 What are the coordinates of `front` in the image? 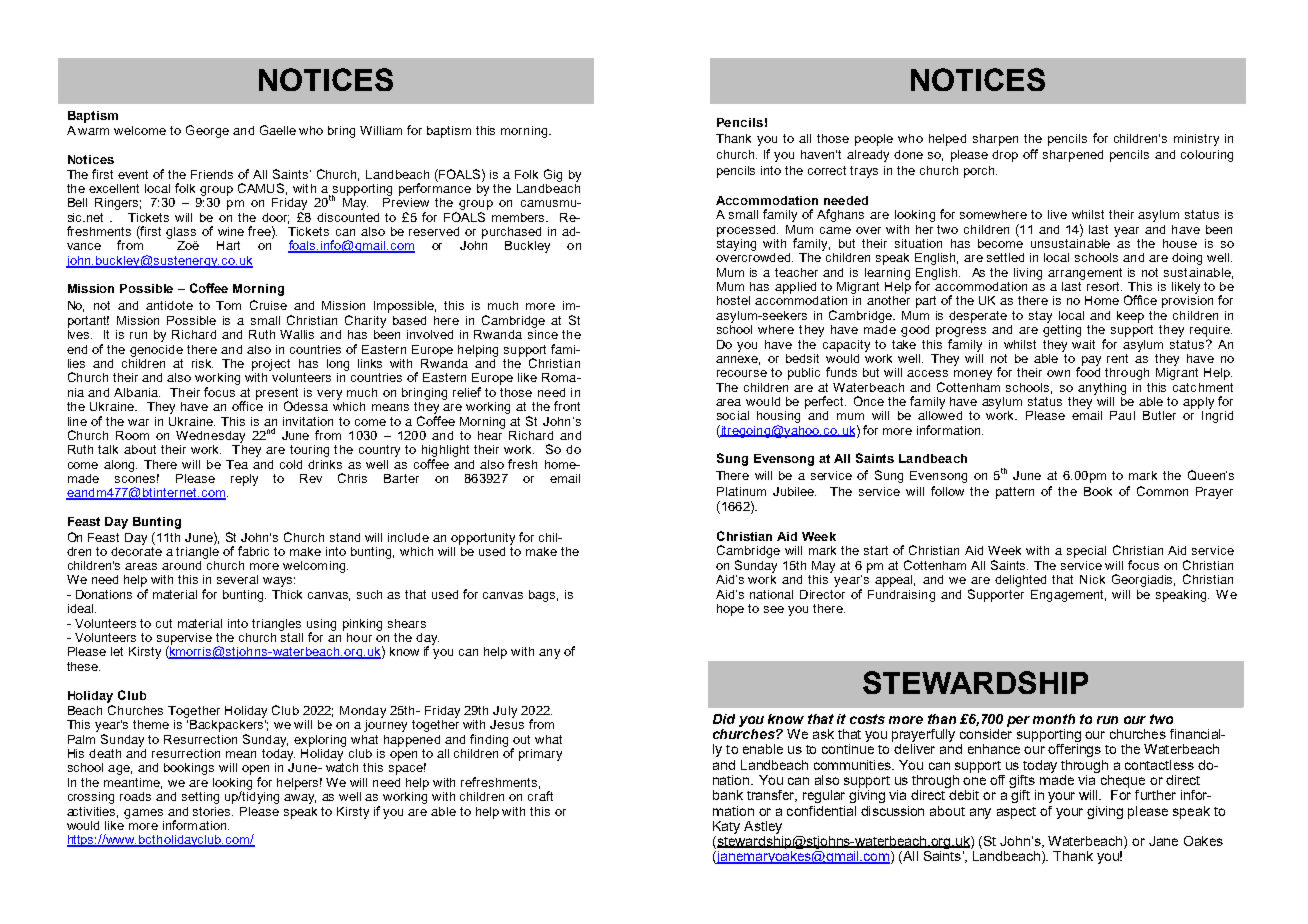 It's located at (567, 406).
